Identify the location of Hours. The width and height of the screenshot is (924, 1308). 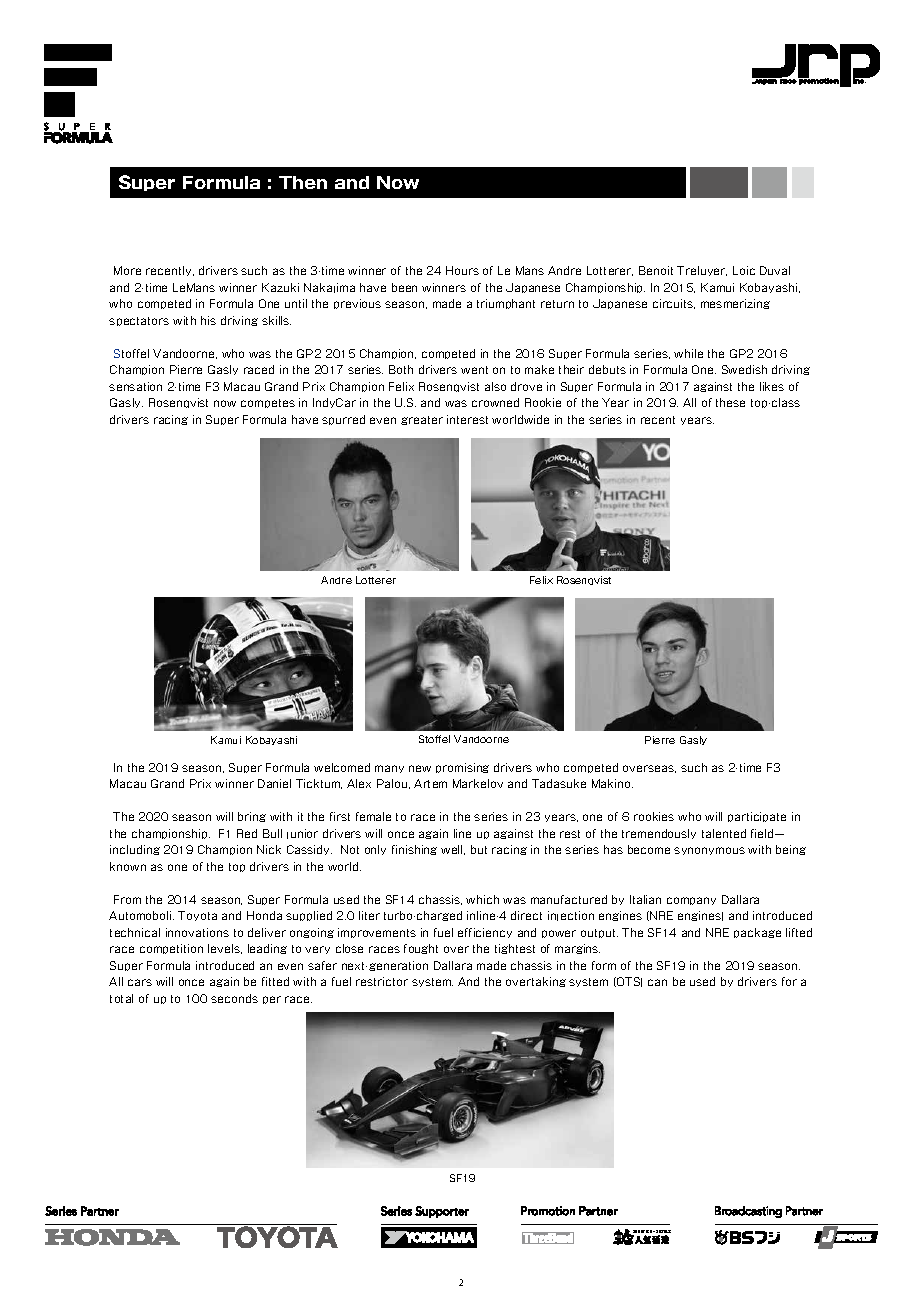
(462, 270).
